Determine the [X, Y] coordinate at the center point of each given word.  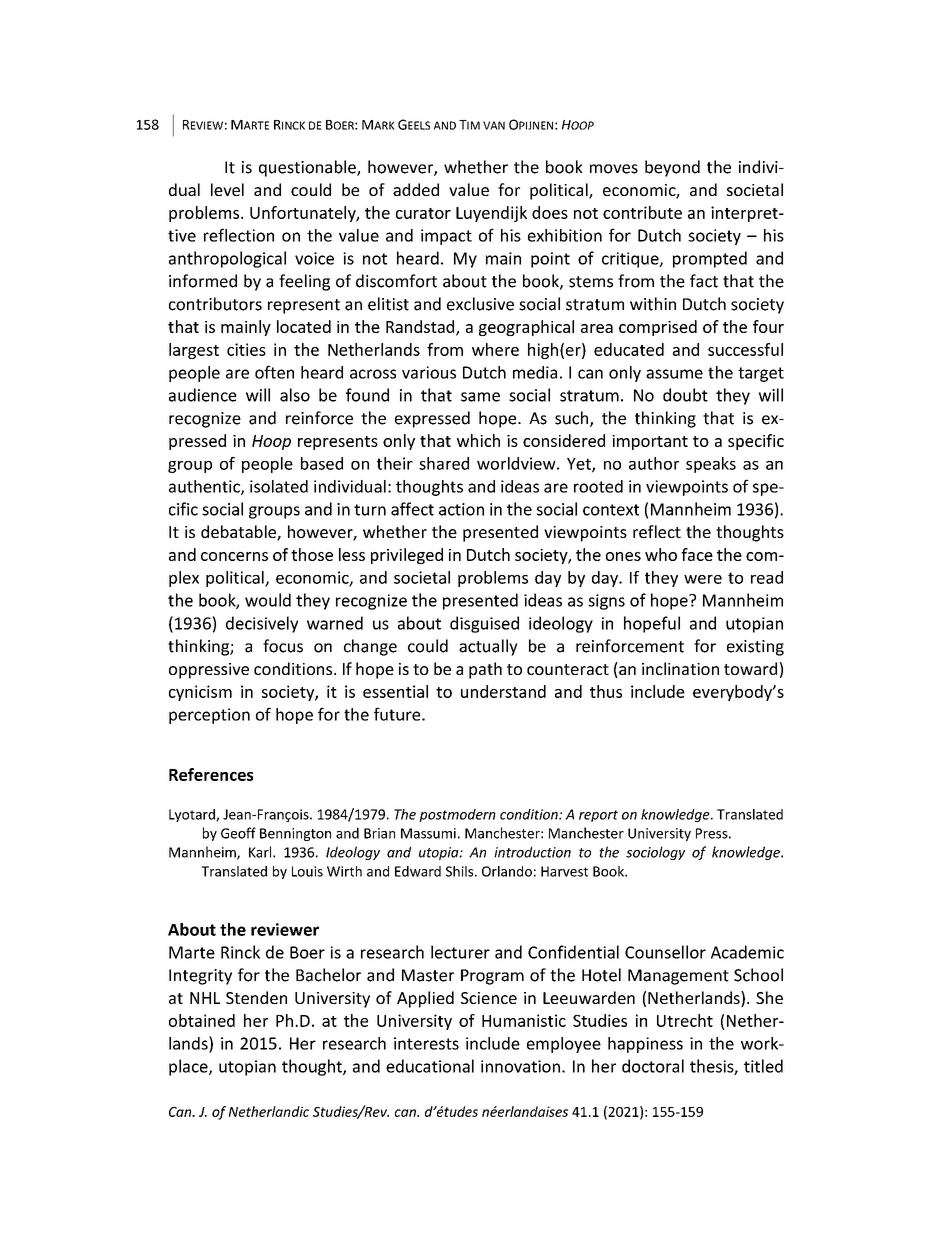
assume [674, 374]
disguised [484, 624]
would [268, 600]
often [274, 372]
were [703, 579]
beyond [672, 168]
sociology [655, 853]
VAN [494, 125]
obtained [202, 1020]
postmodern [457, 815]
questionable [308, 168]
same [480, 397]
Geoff [238, 833]
